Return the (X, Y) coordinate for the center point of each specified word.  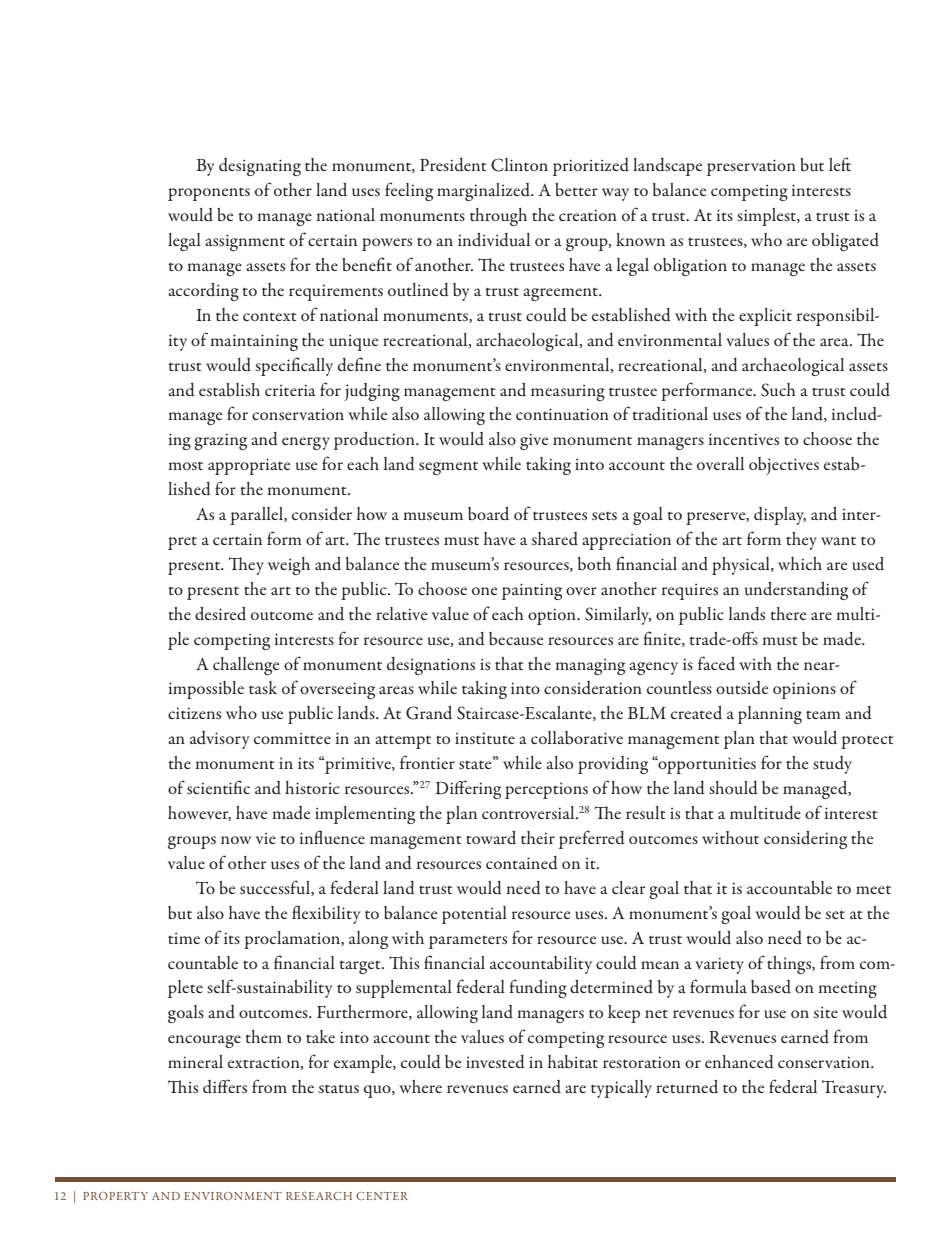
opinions (804, 690)
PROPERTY (115, 1196)
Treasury (854, 1089)
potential (474, 915)
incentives (744, 439)
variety (719, 966)
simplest (767, 217)
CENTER (382, 1196)
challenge (246, 666)
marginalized (485, 192)
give (534, 442)
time (184, 938)
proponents (209, 194)
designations (431, 666)
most (185, 466)
